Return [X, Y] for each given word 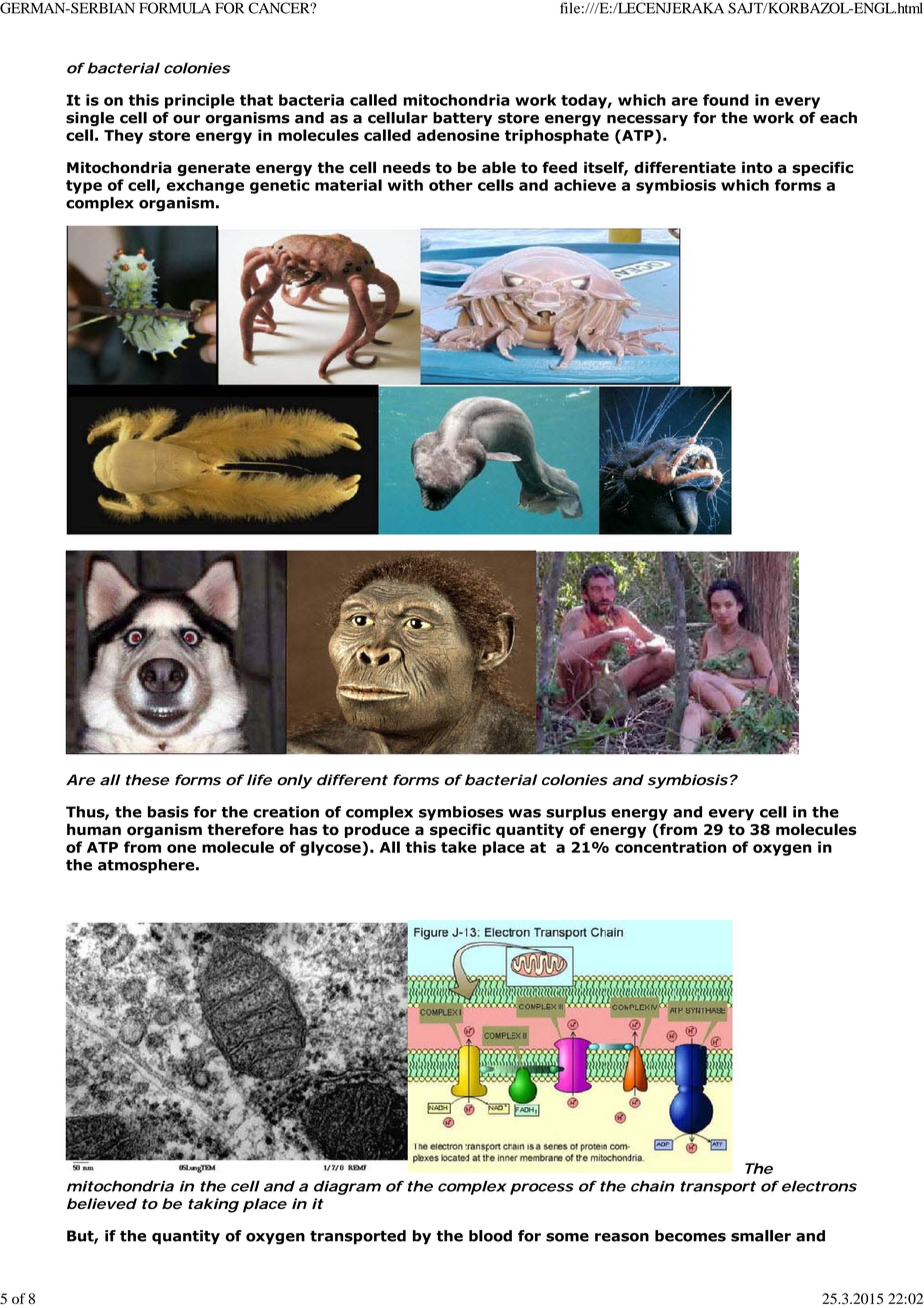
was [525, 813]
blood [490, 1236]
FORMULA [175, 8]
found [726, 100]
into [757, 168]
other [451, 185]
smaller [761, 1236]
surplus [576, 813]
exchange [205, 186]
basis [168, 812]
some [567, 1237]
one [181, 848]
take [459, 847]
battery [462, 119]
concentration [670, 847]
